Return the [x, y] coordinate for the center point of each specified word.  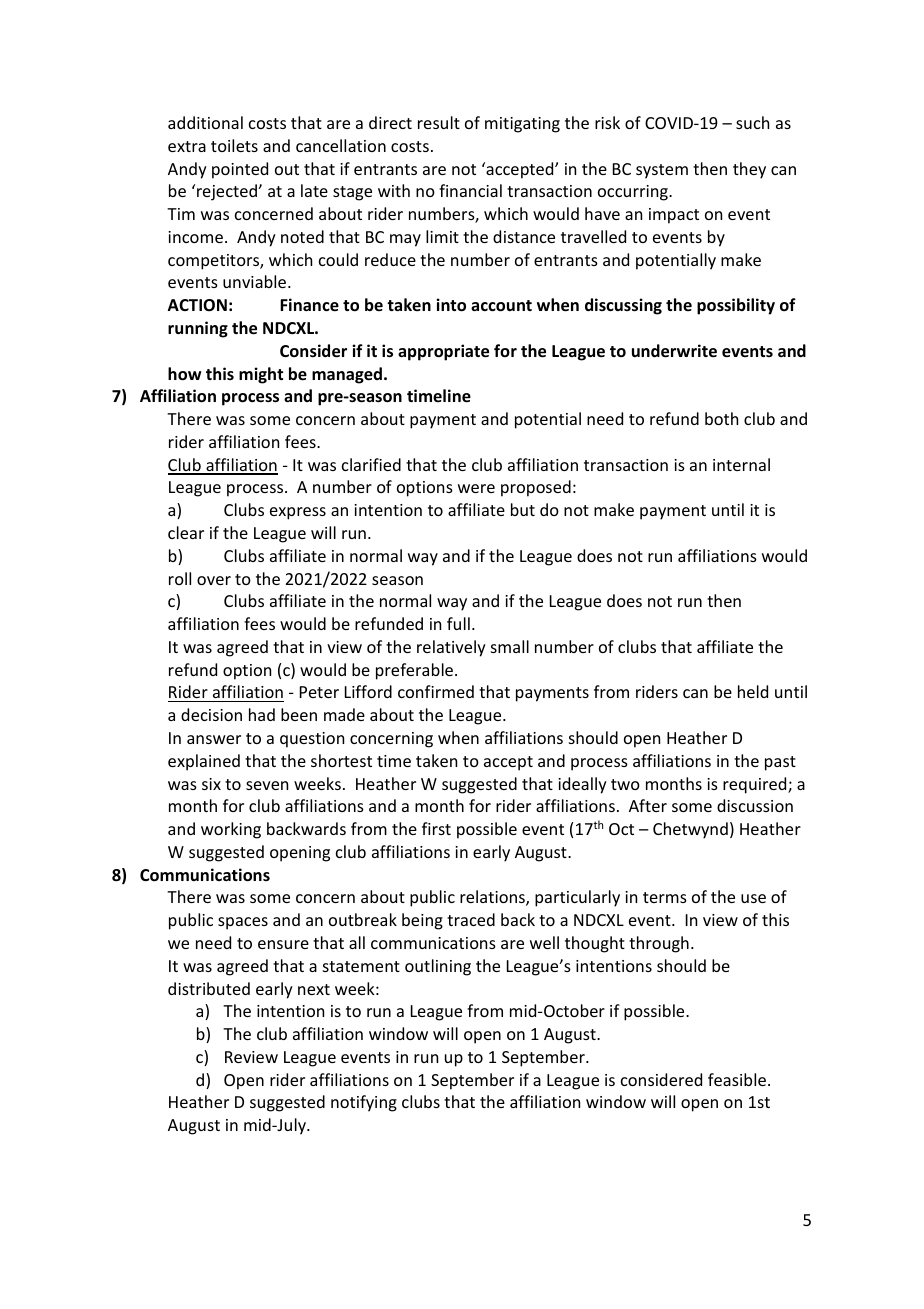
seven [267, 785]
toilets [234, 145]
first [436, 828]
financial [470, 190]
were [476, 488]
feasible [737, 1079]
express [298, 513]
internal [741, 464]
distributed [209, 988]
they [749, 170]
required [756, 785]
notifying [364, 1103]
